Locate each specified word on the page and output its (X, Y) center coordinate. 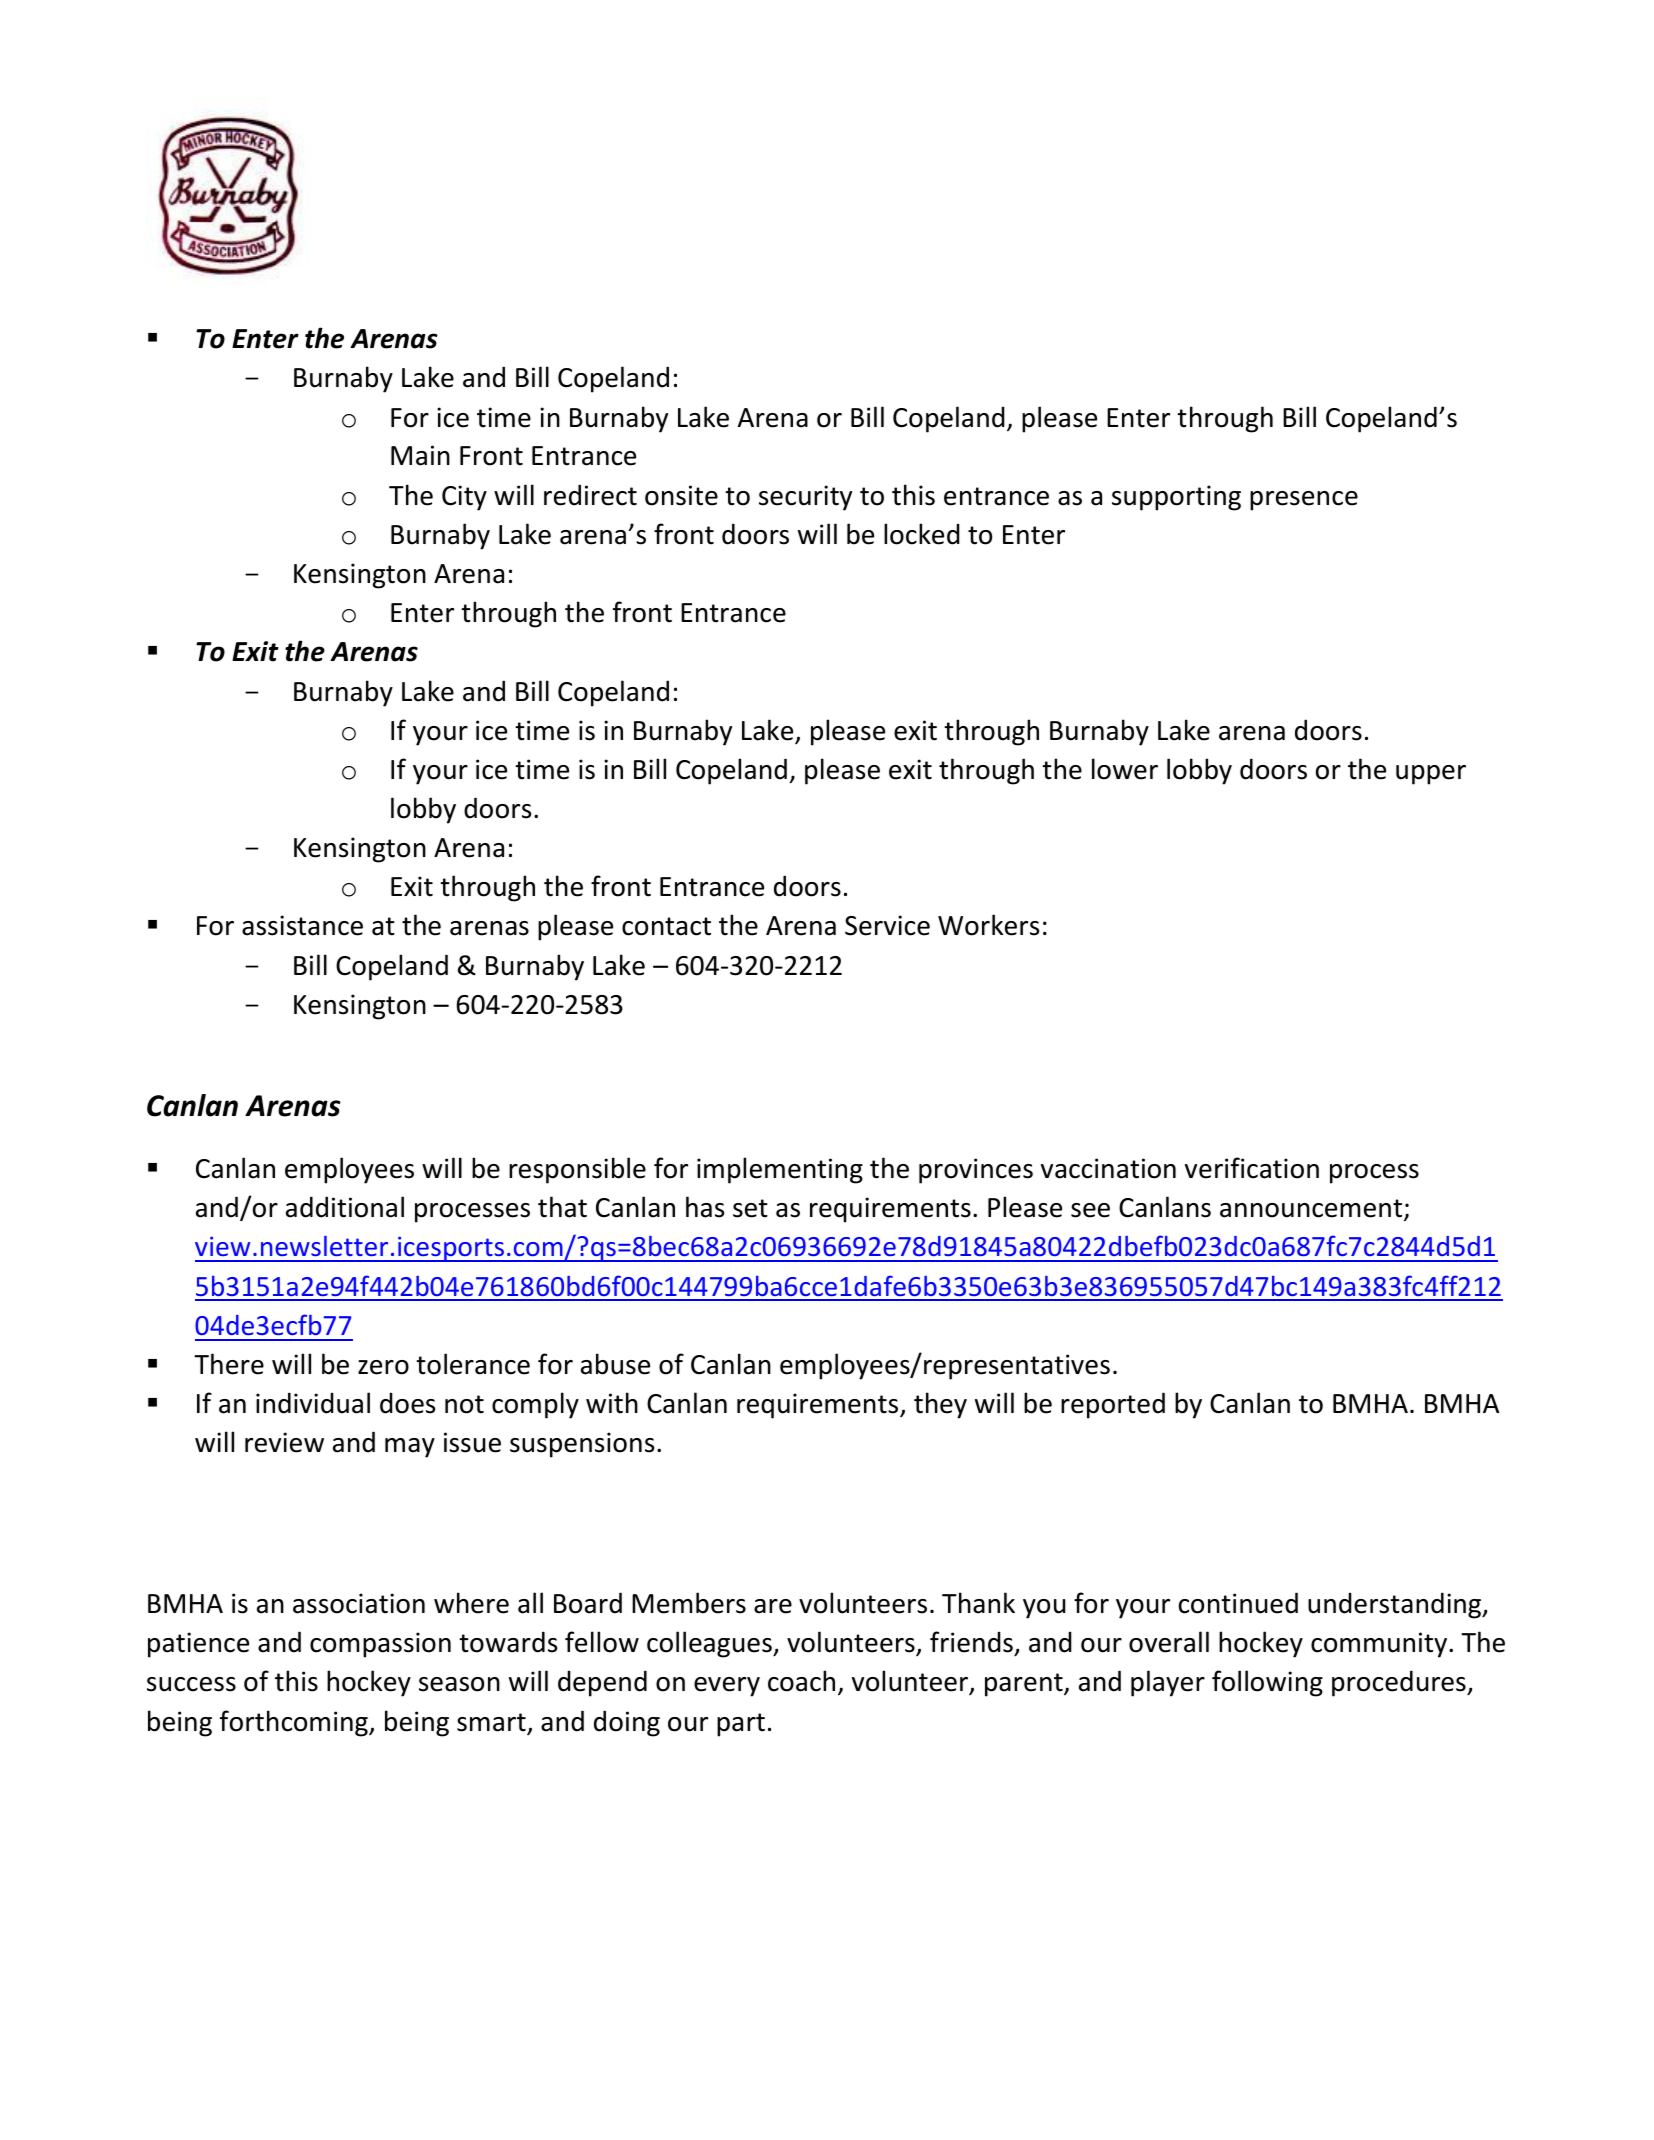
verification (1252, 1168)
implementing (780, 1170)
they (940, 1405)
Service (887, 925)
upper (1431, 775)
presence (1304, 501)
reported (1113, 1405)
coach (801, 1681)
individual (313, 1403)
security (805, 498)
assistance (302, 925)
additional (345, 1207)
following (1267, 1683)
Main (420, 455)
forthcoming (295, 1723)
